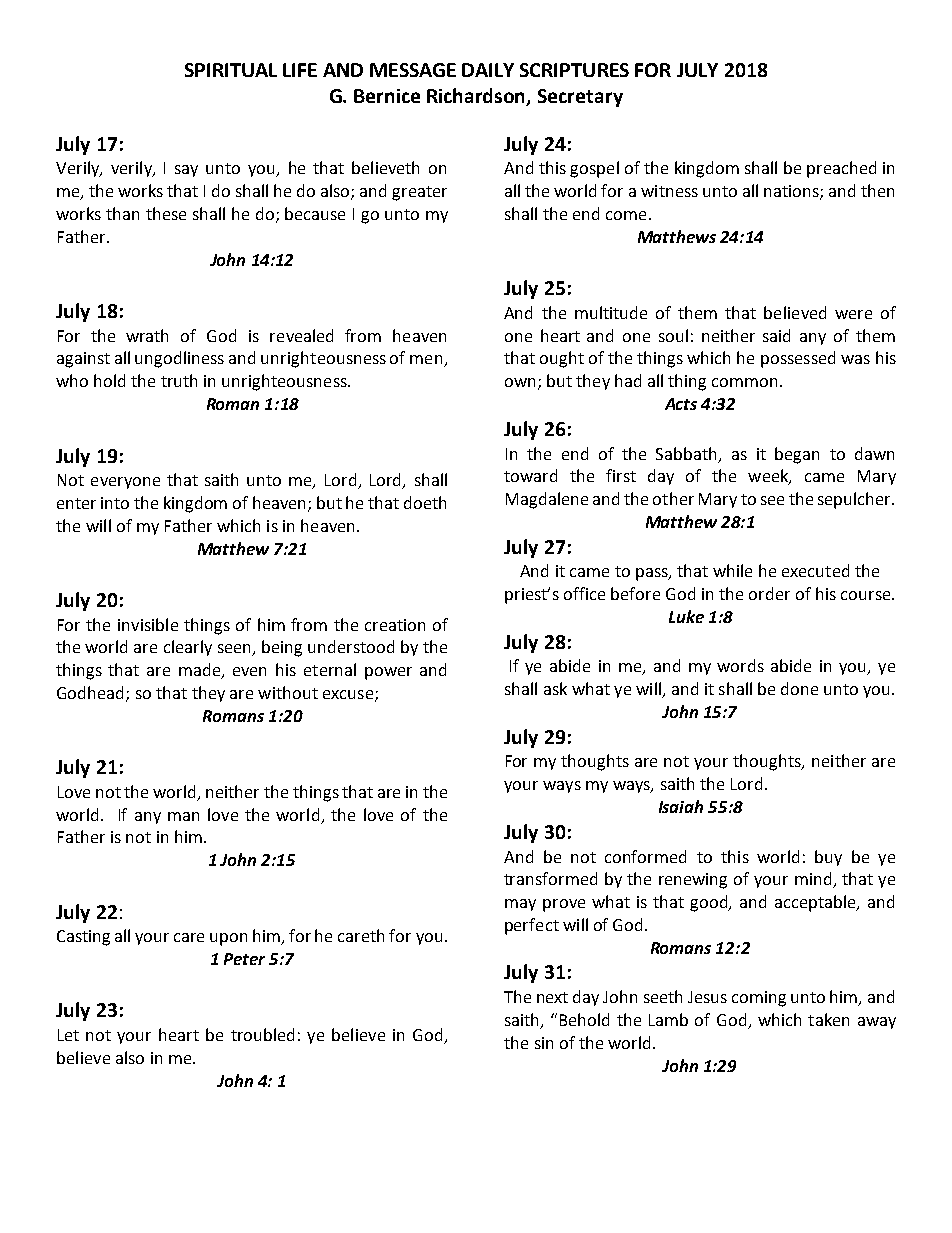 The image size is (952, 1233). I want to click on SPIRITUAL, so click(231, 70).
